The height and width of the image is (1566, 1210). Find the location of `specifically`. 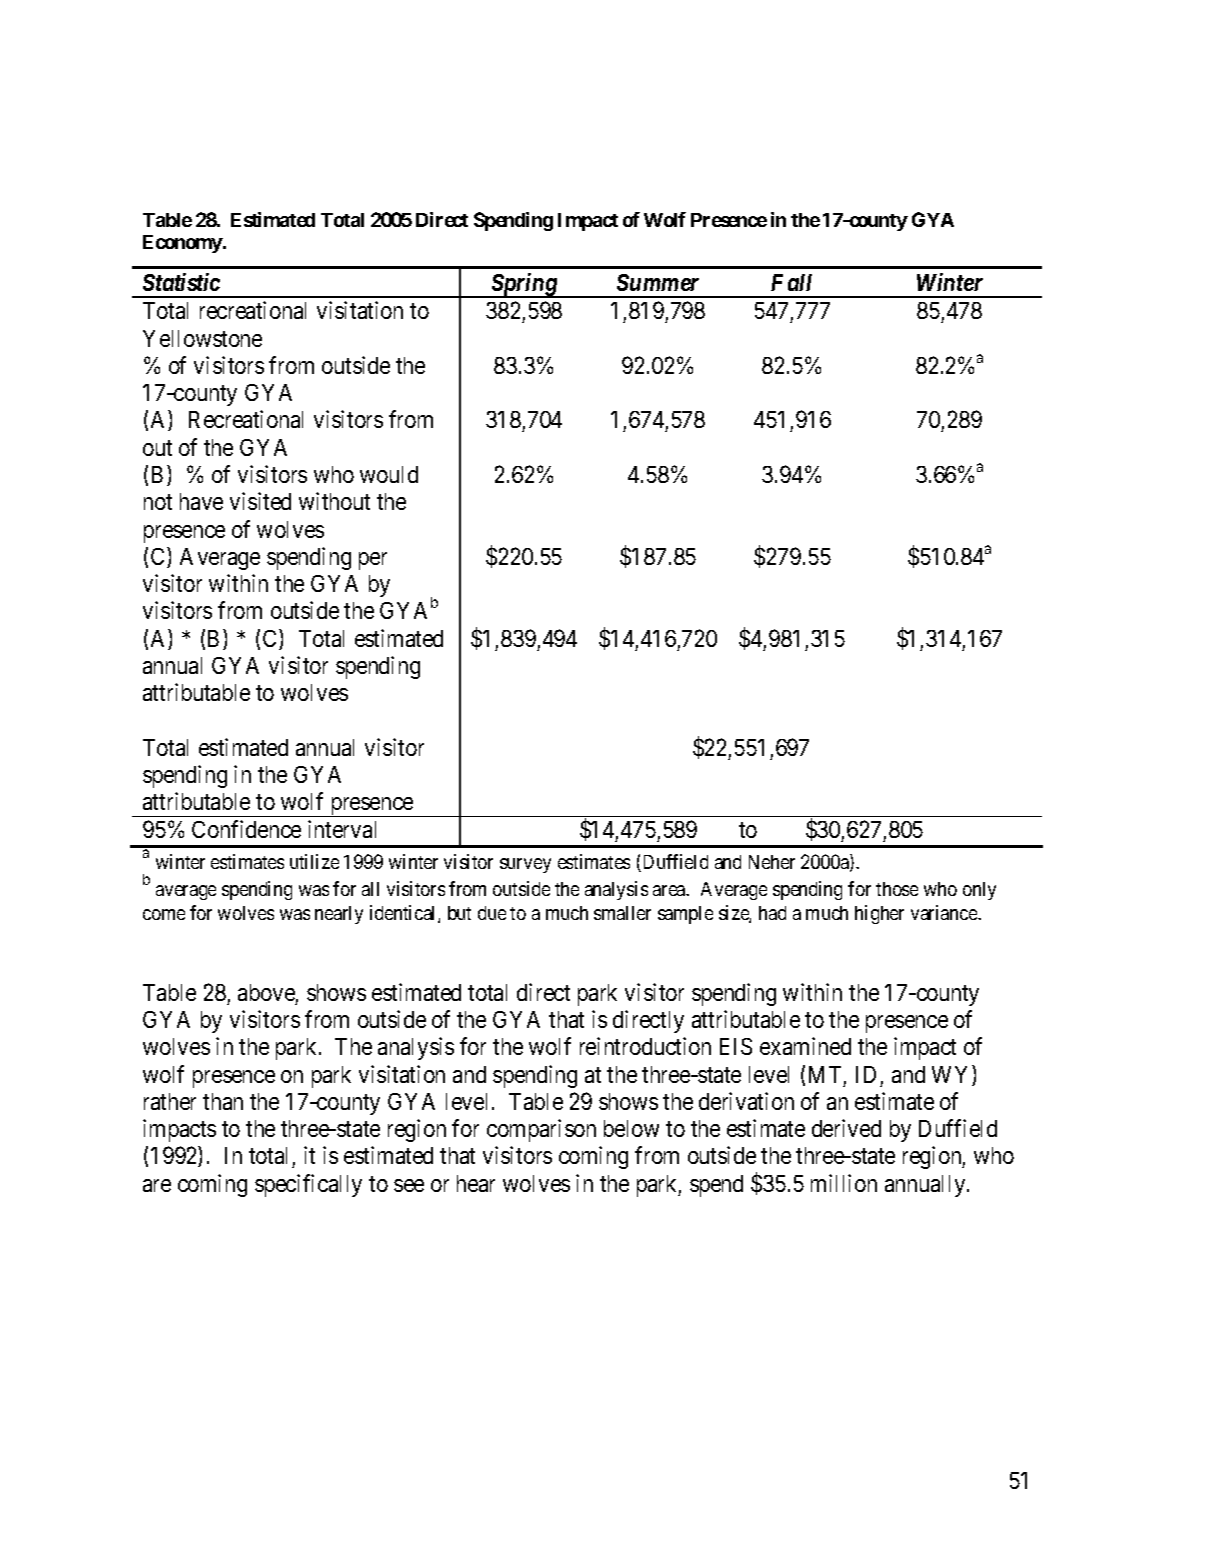

specifically is located at coordinates (308, 1185).
